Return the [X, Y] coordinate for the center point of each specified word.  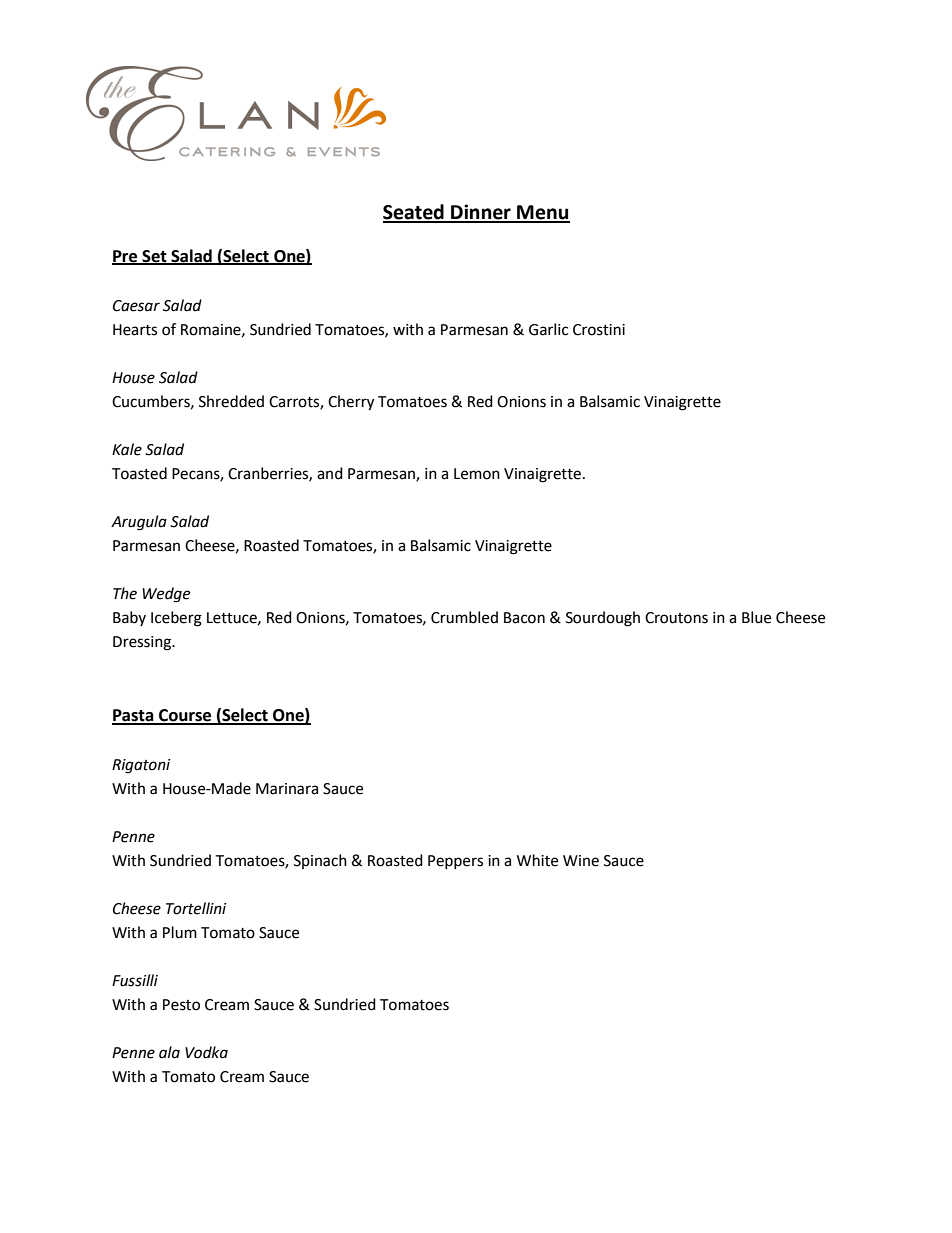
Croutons [676, 618]
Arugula [139, 523]
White [537, 860]
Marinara [287, 789]
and [330, 473]
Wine [581, 861]
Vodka [206, 1052]
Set [154, 257]
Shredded [231, 401]
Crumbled [464, 617]
